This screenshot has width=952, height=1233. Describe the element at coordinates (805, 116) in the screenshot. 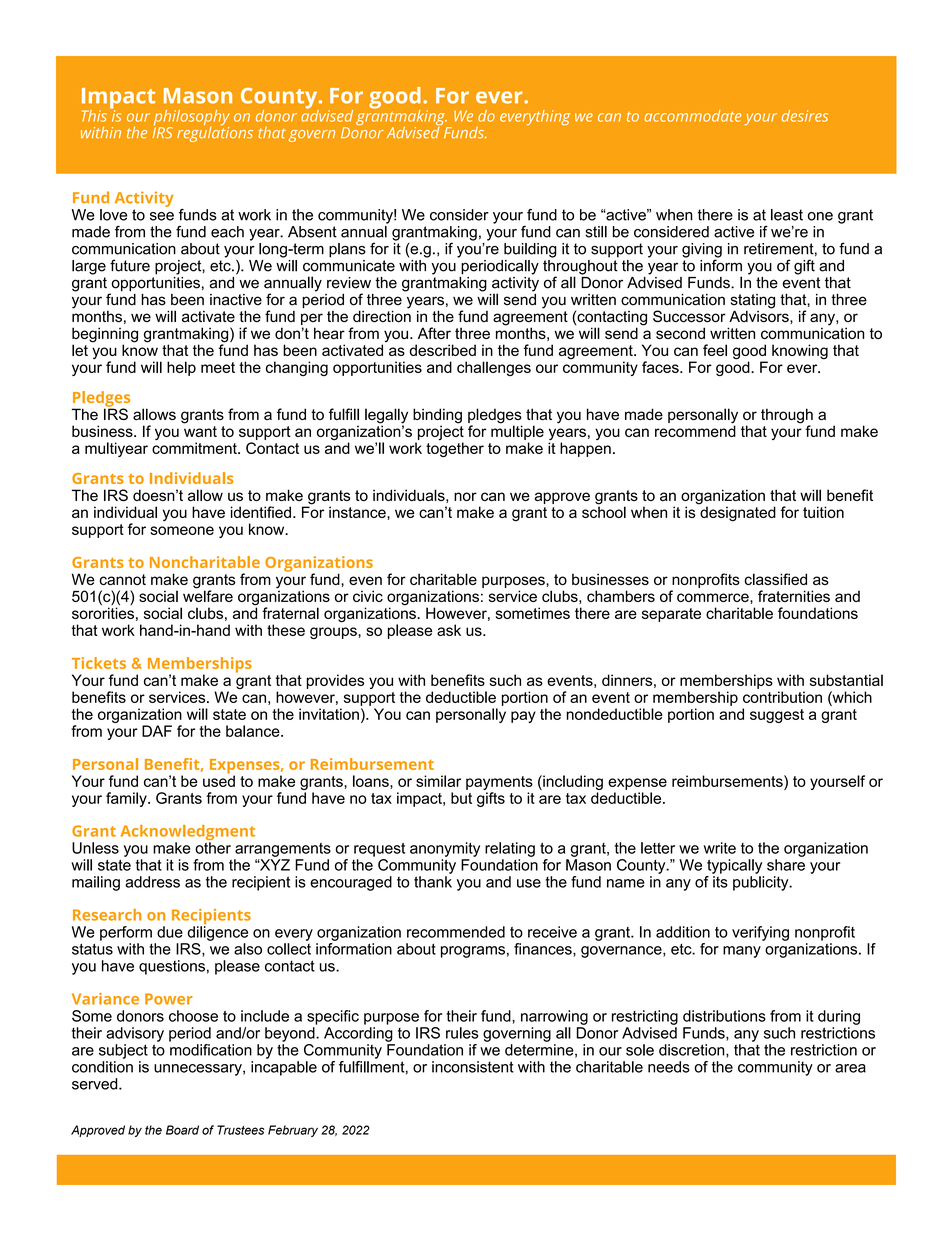

I see `desires` at that location.
